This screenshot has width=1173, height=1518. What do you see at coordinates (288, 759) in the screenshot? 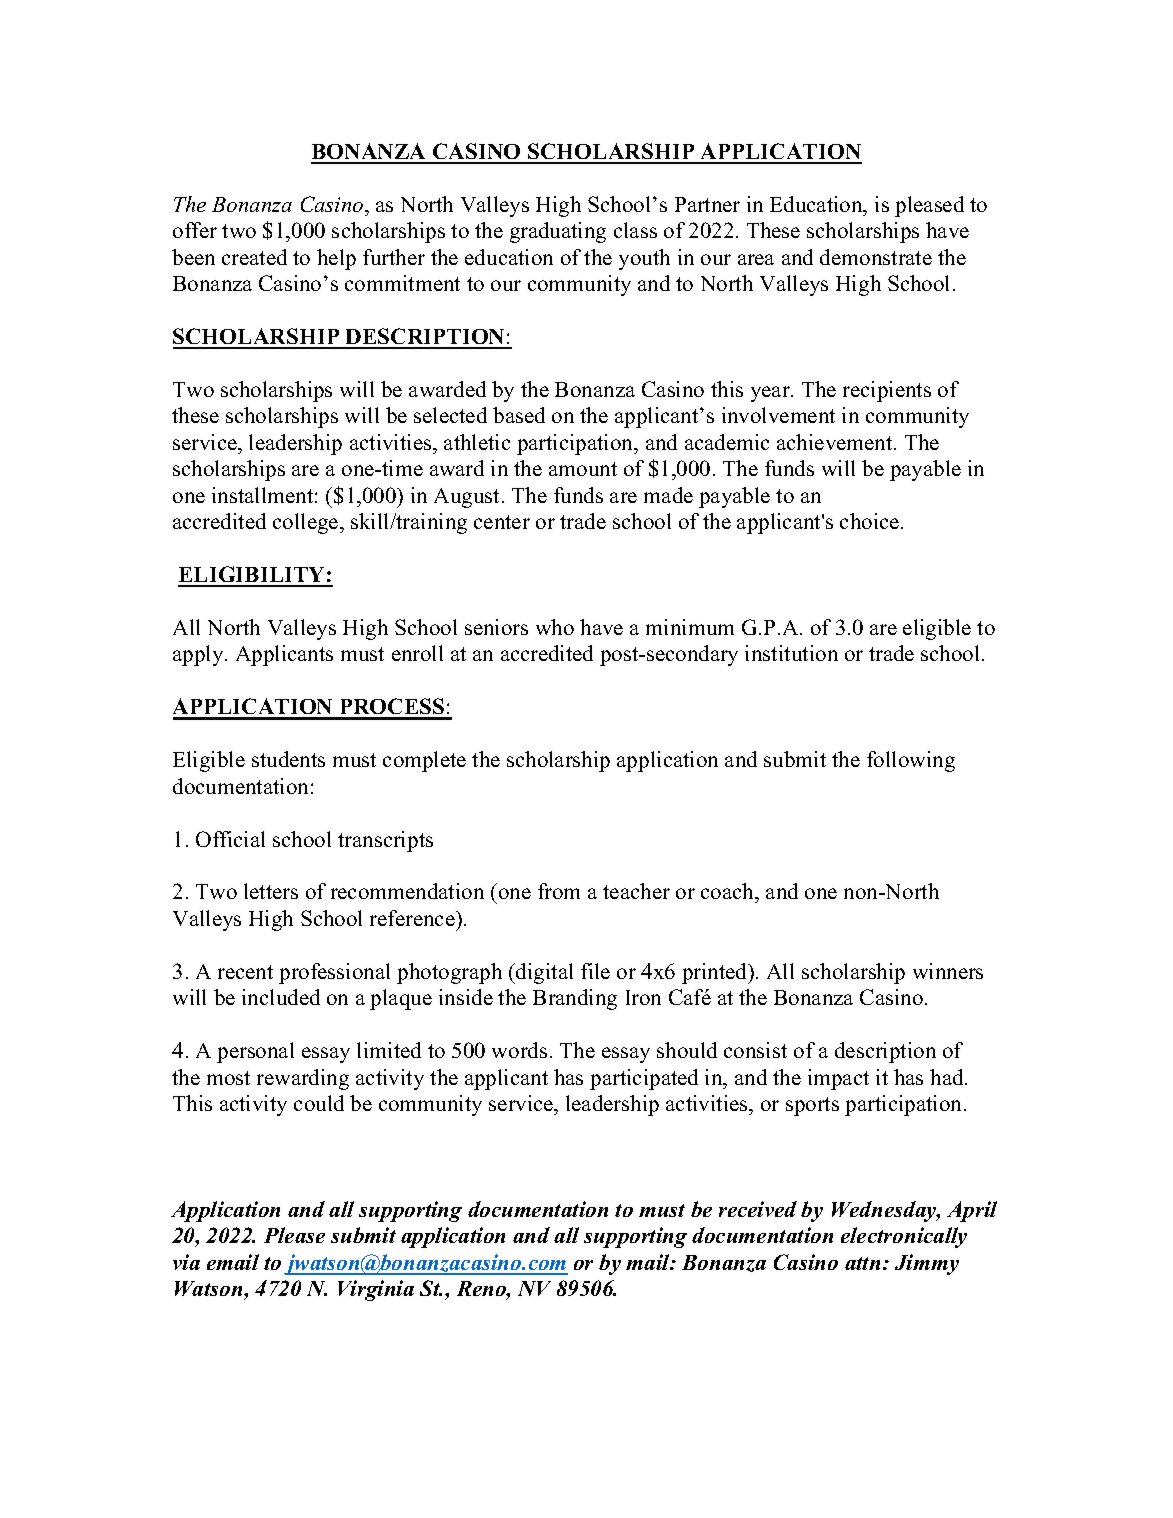
I see `students` at bounding box center [288, 759].
